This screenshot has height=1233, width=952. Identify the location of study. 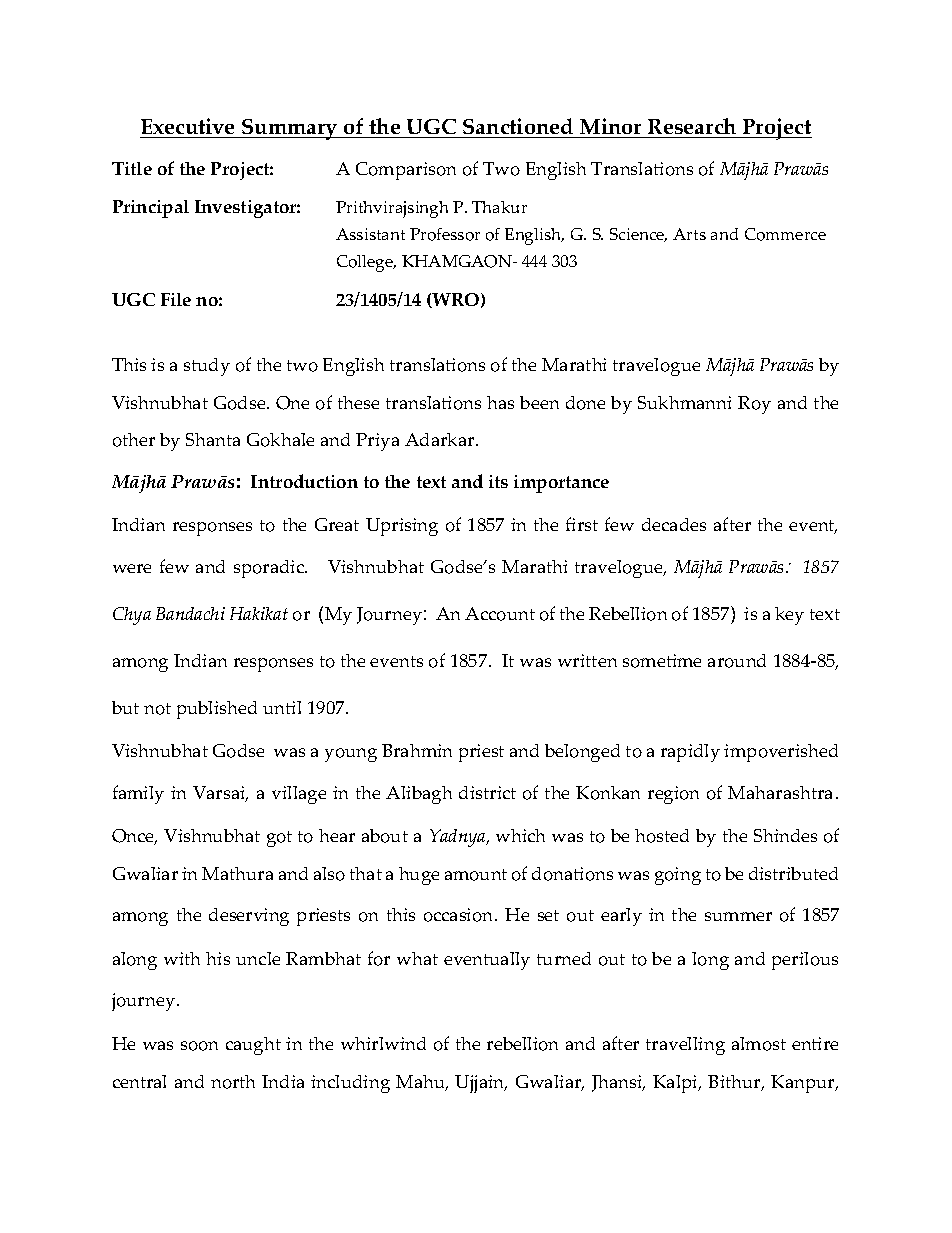
(207, 367).
